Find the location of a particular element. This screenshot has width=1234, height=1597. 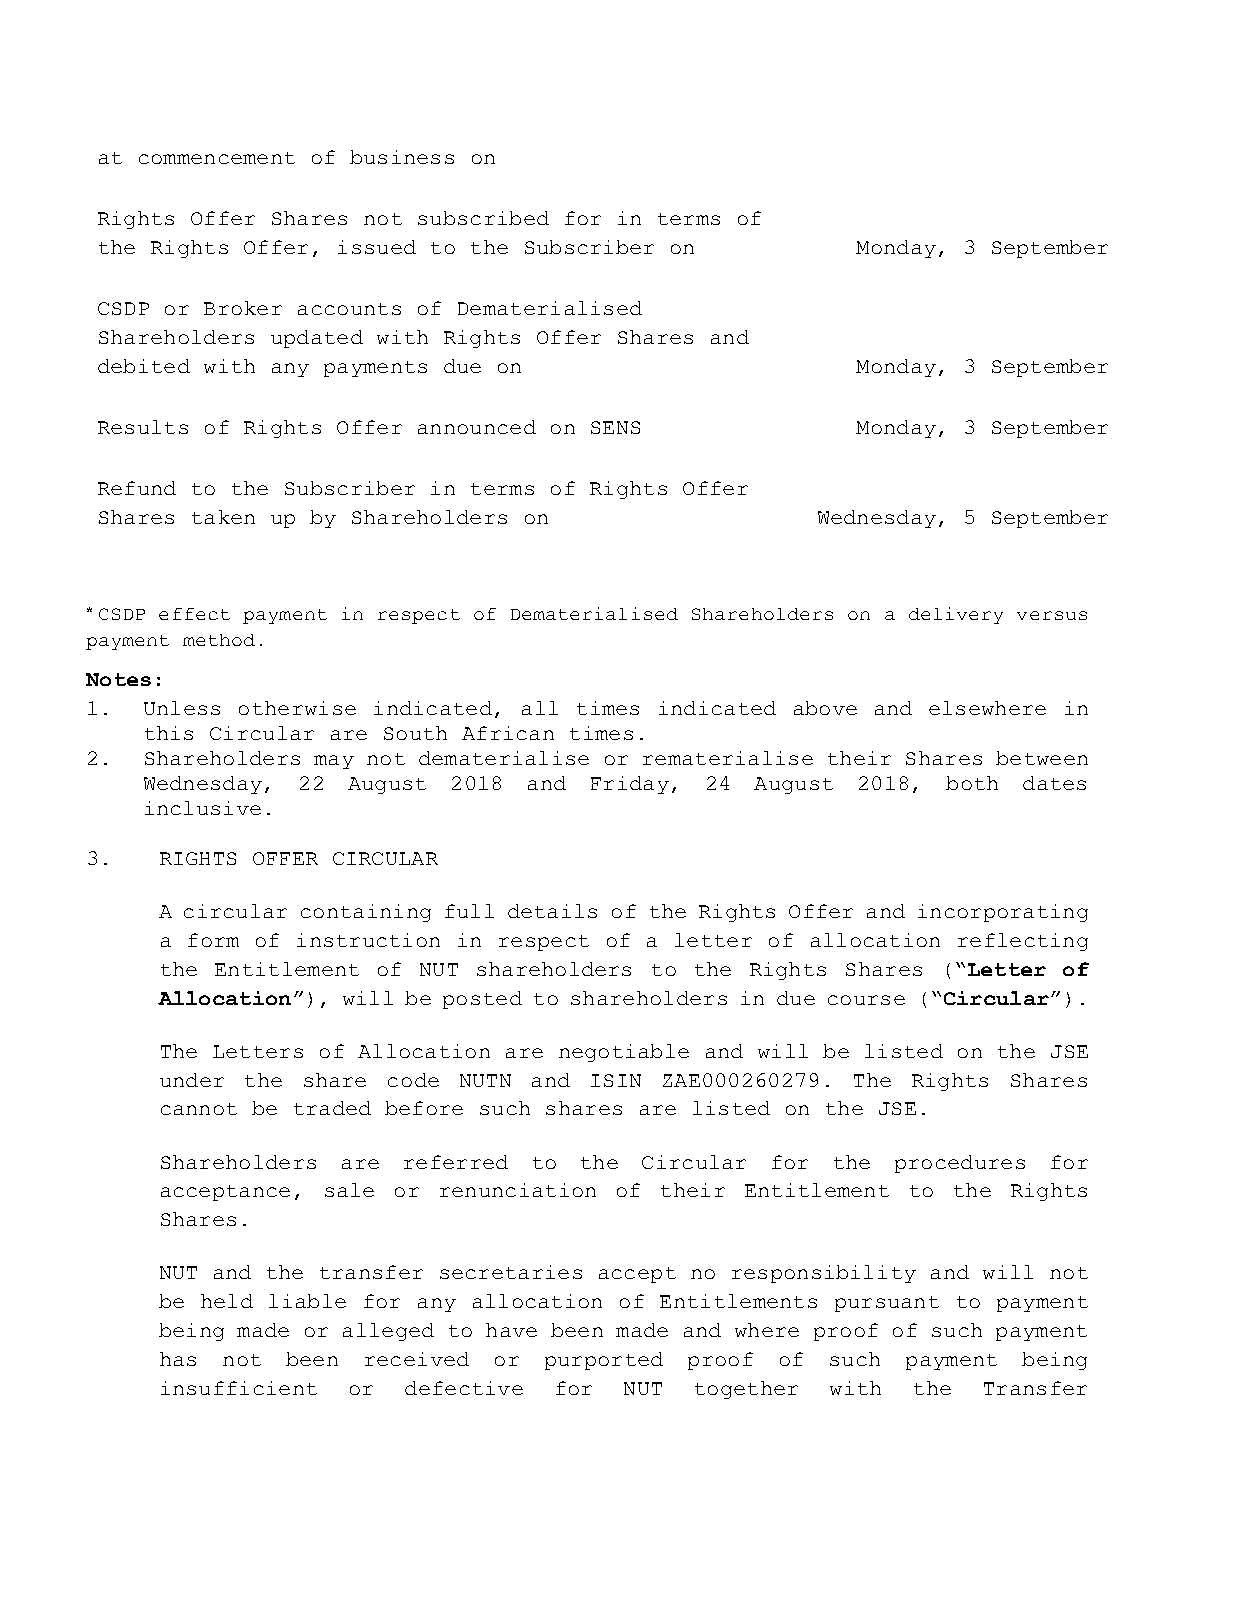

both is located at coordinates (972, 783).
